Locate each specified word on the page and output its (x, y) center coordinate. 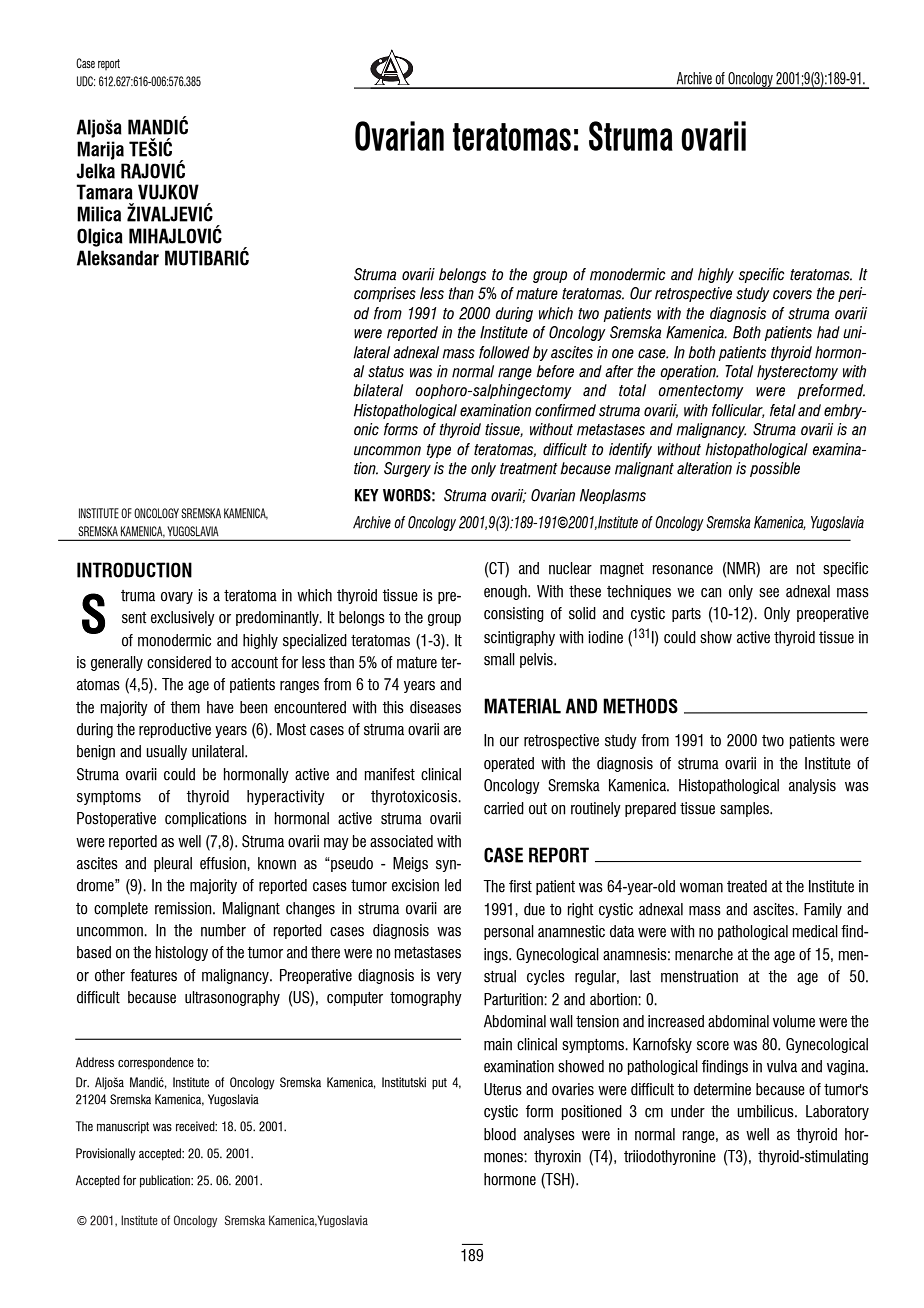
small (499, 659)
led (453, 885)
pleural (173, 864)
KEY (367, 495)
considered (179, 662)
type (438, 451)
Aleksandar (118, 258)
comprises (385, 294)
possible (775, 469)
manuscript (123, 1127)
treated (747, 886)
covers (792, 295)
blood (500, 1134)
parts (686, 615)
